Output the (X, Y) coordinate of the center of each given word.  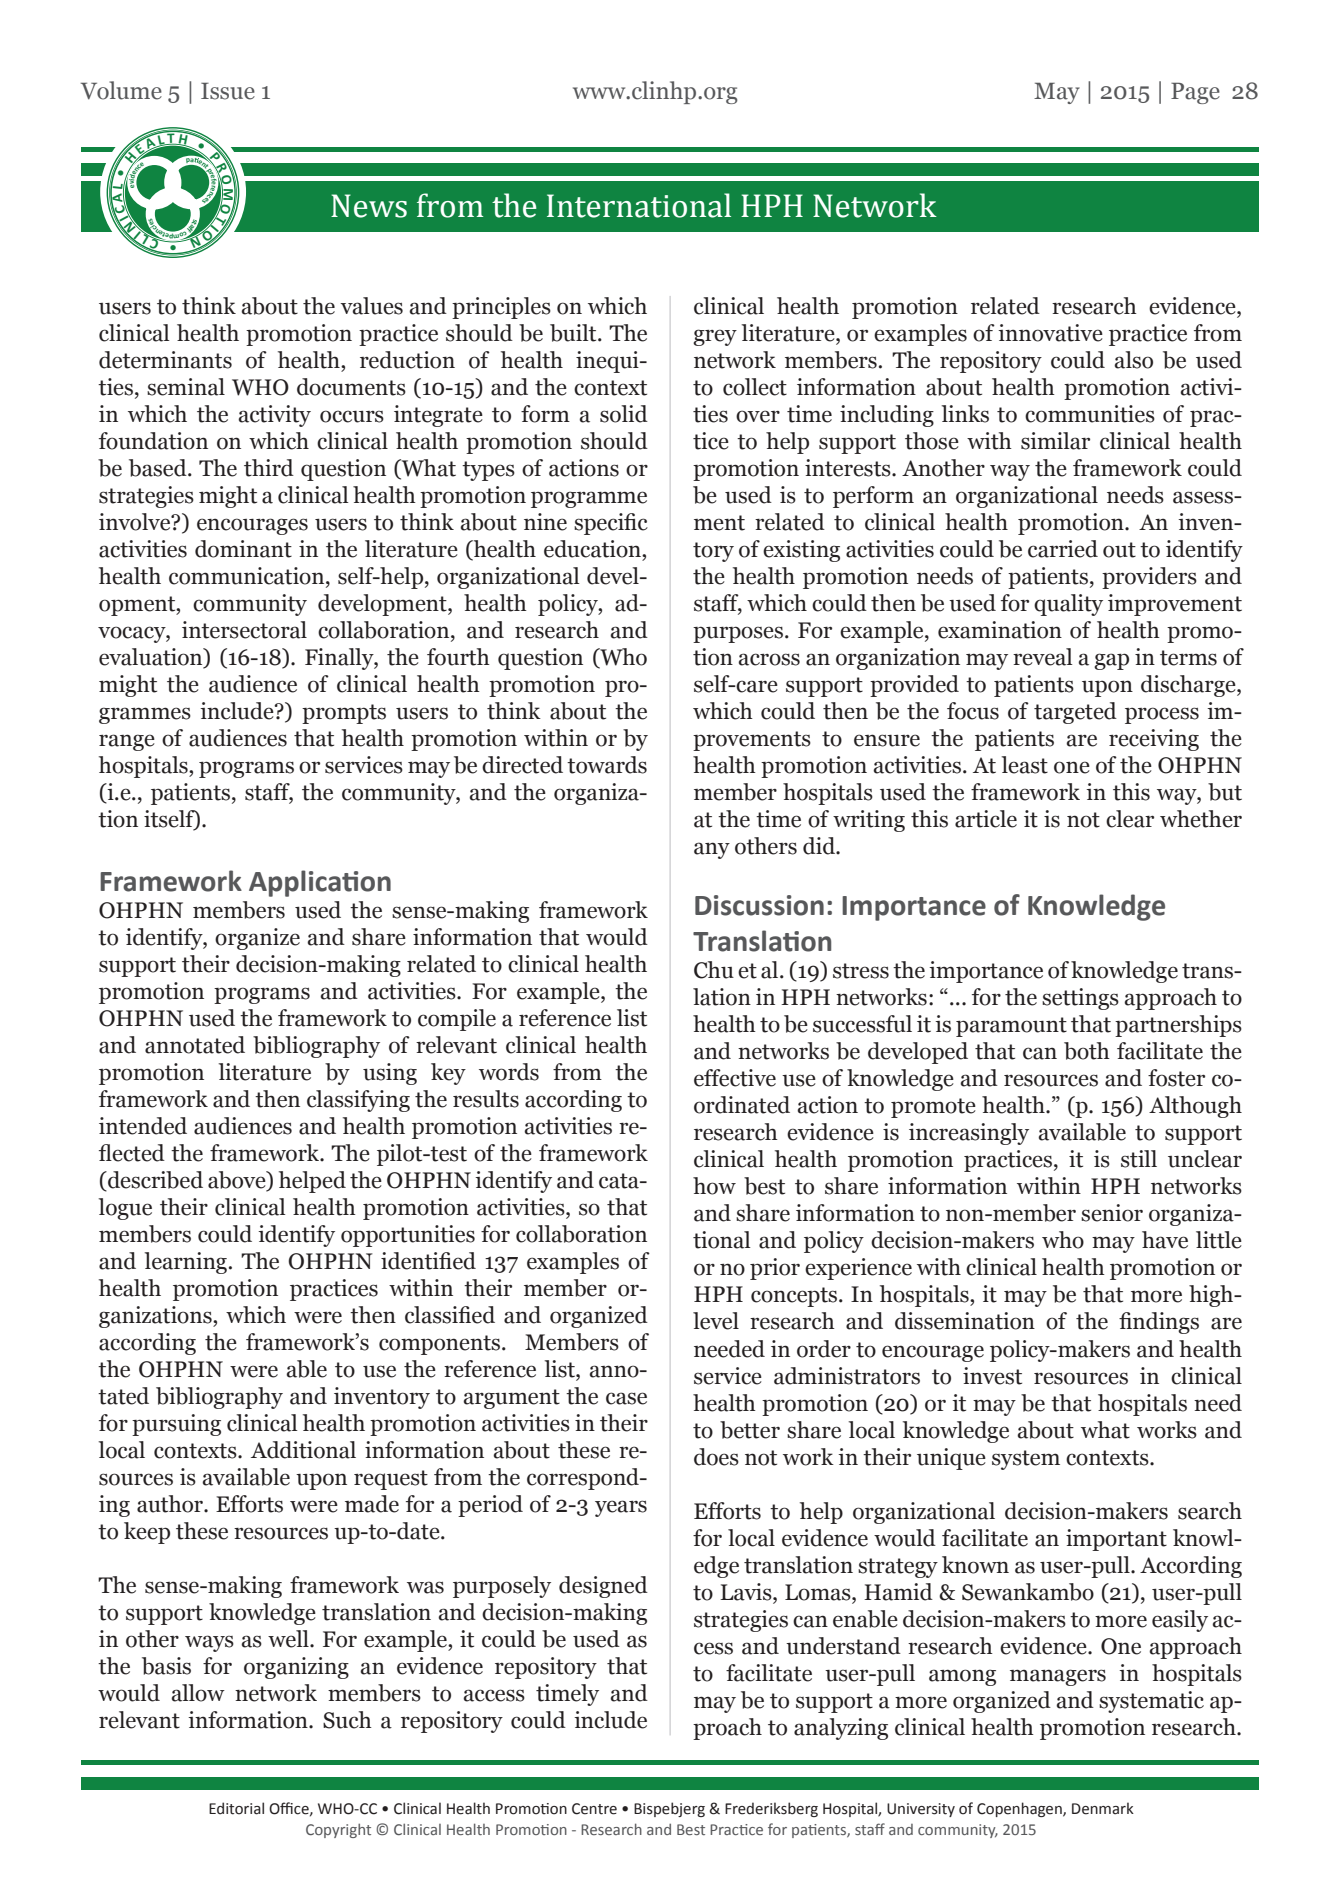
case (626, 1398)
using (390, 1074)
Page (1195, 93)
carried (1063, 549)
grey (715, 337)
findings (1159, 1323)
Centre (594, 1809)
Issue (228, 91)
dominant (243, 549)
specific (611, 524)
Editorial (236, 1808)
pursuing (176, 1425)
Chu (714, 970)
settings (1080, 999)
